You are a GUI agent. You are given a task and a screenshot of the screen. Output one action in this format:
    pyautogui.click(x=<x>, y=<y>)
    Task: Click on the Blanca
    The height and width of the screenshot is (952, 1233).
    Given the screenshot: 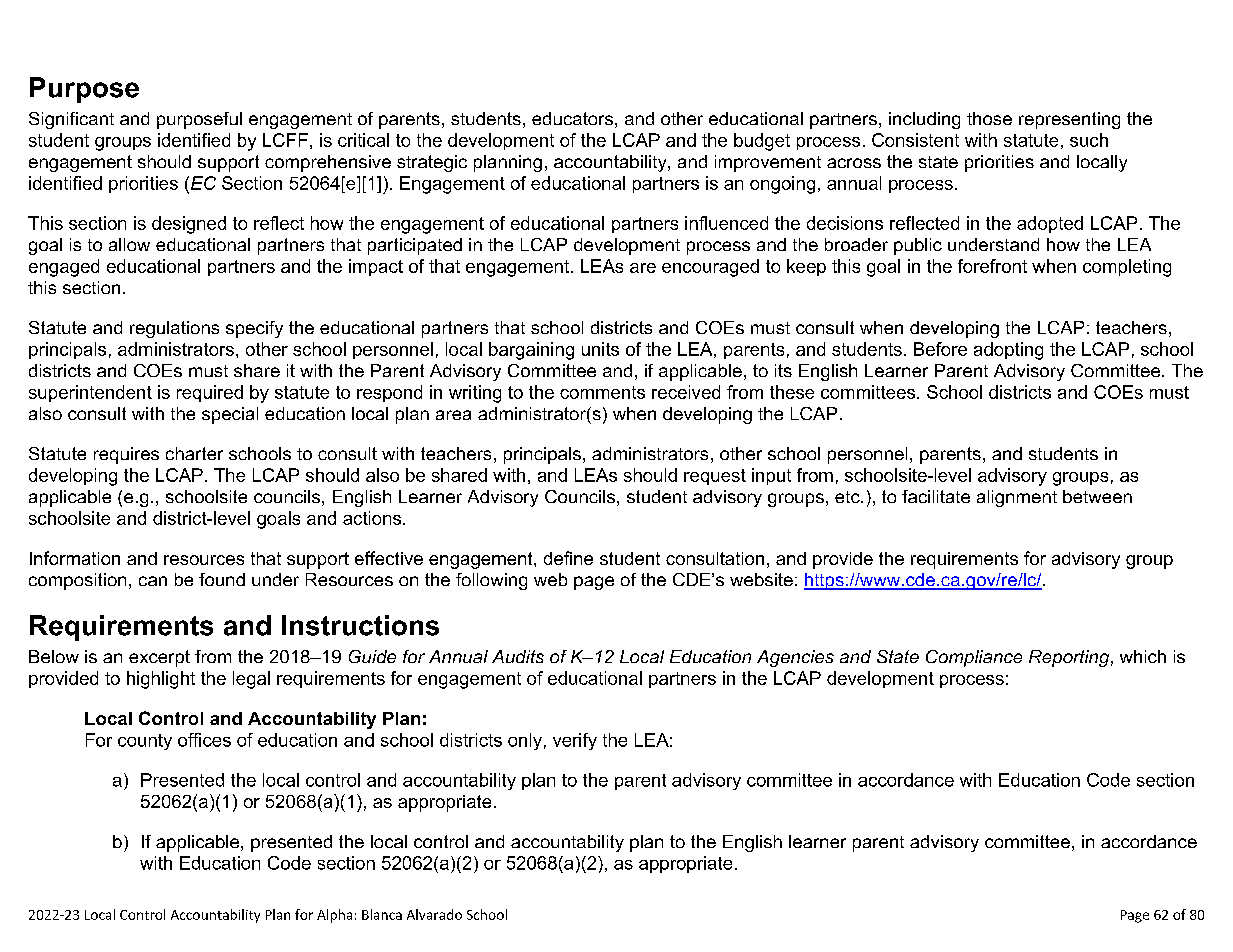 What is the action you would take?
    pyautogui.click(x=382, y=914)
